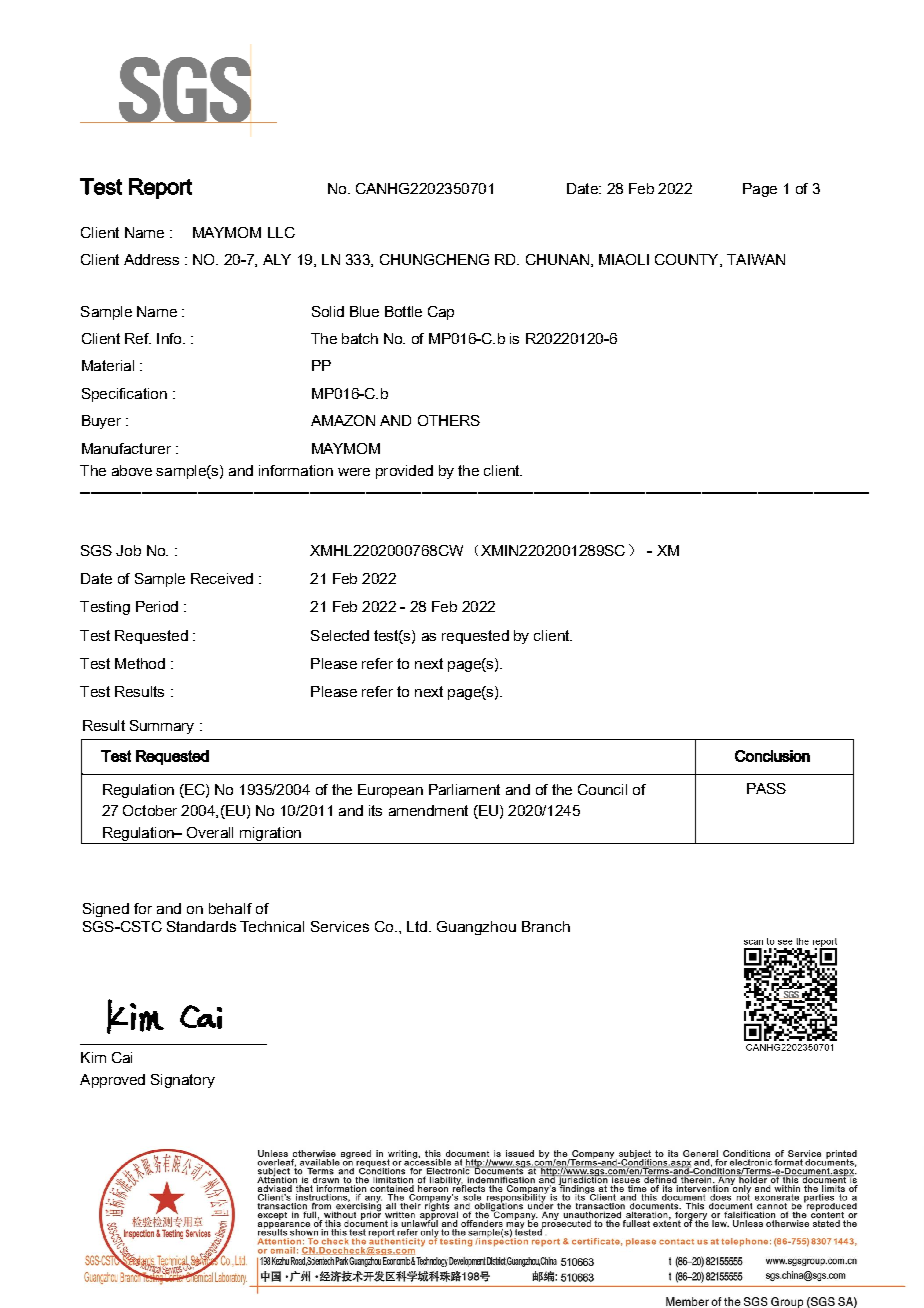  Describe the element at coordinates (157, 606) in the image. I see `Period` at that location.
